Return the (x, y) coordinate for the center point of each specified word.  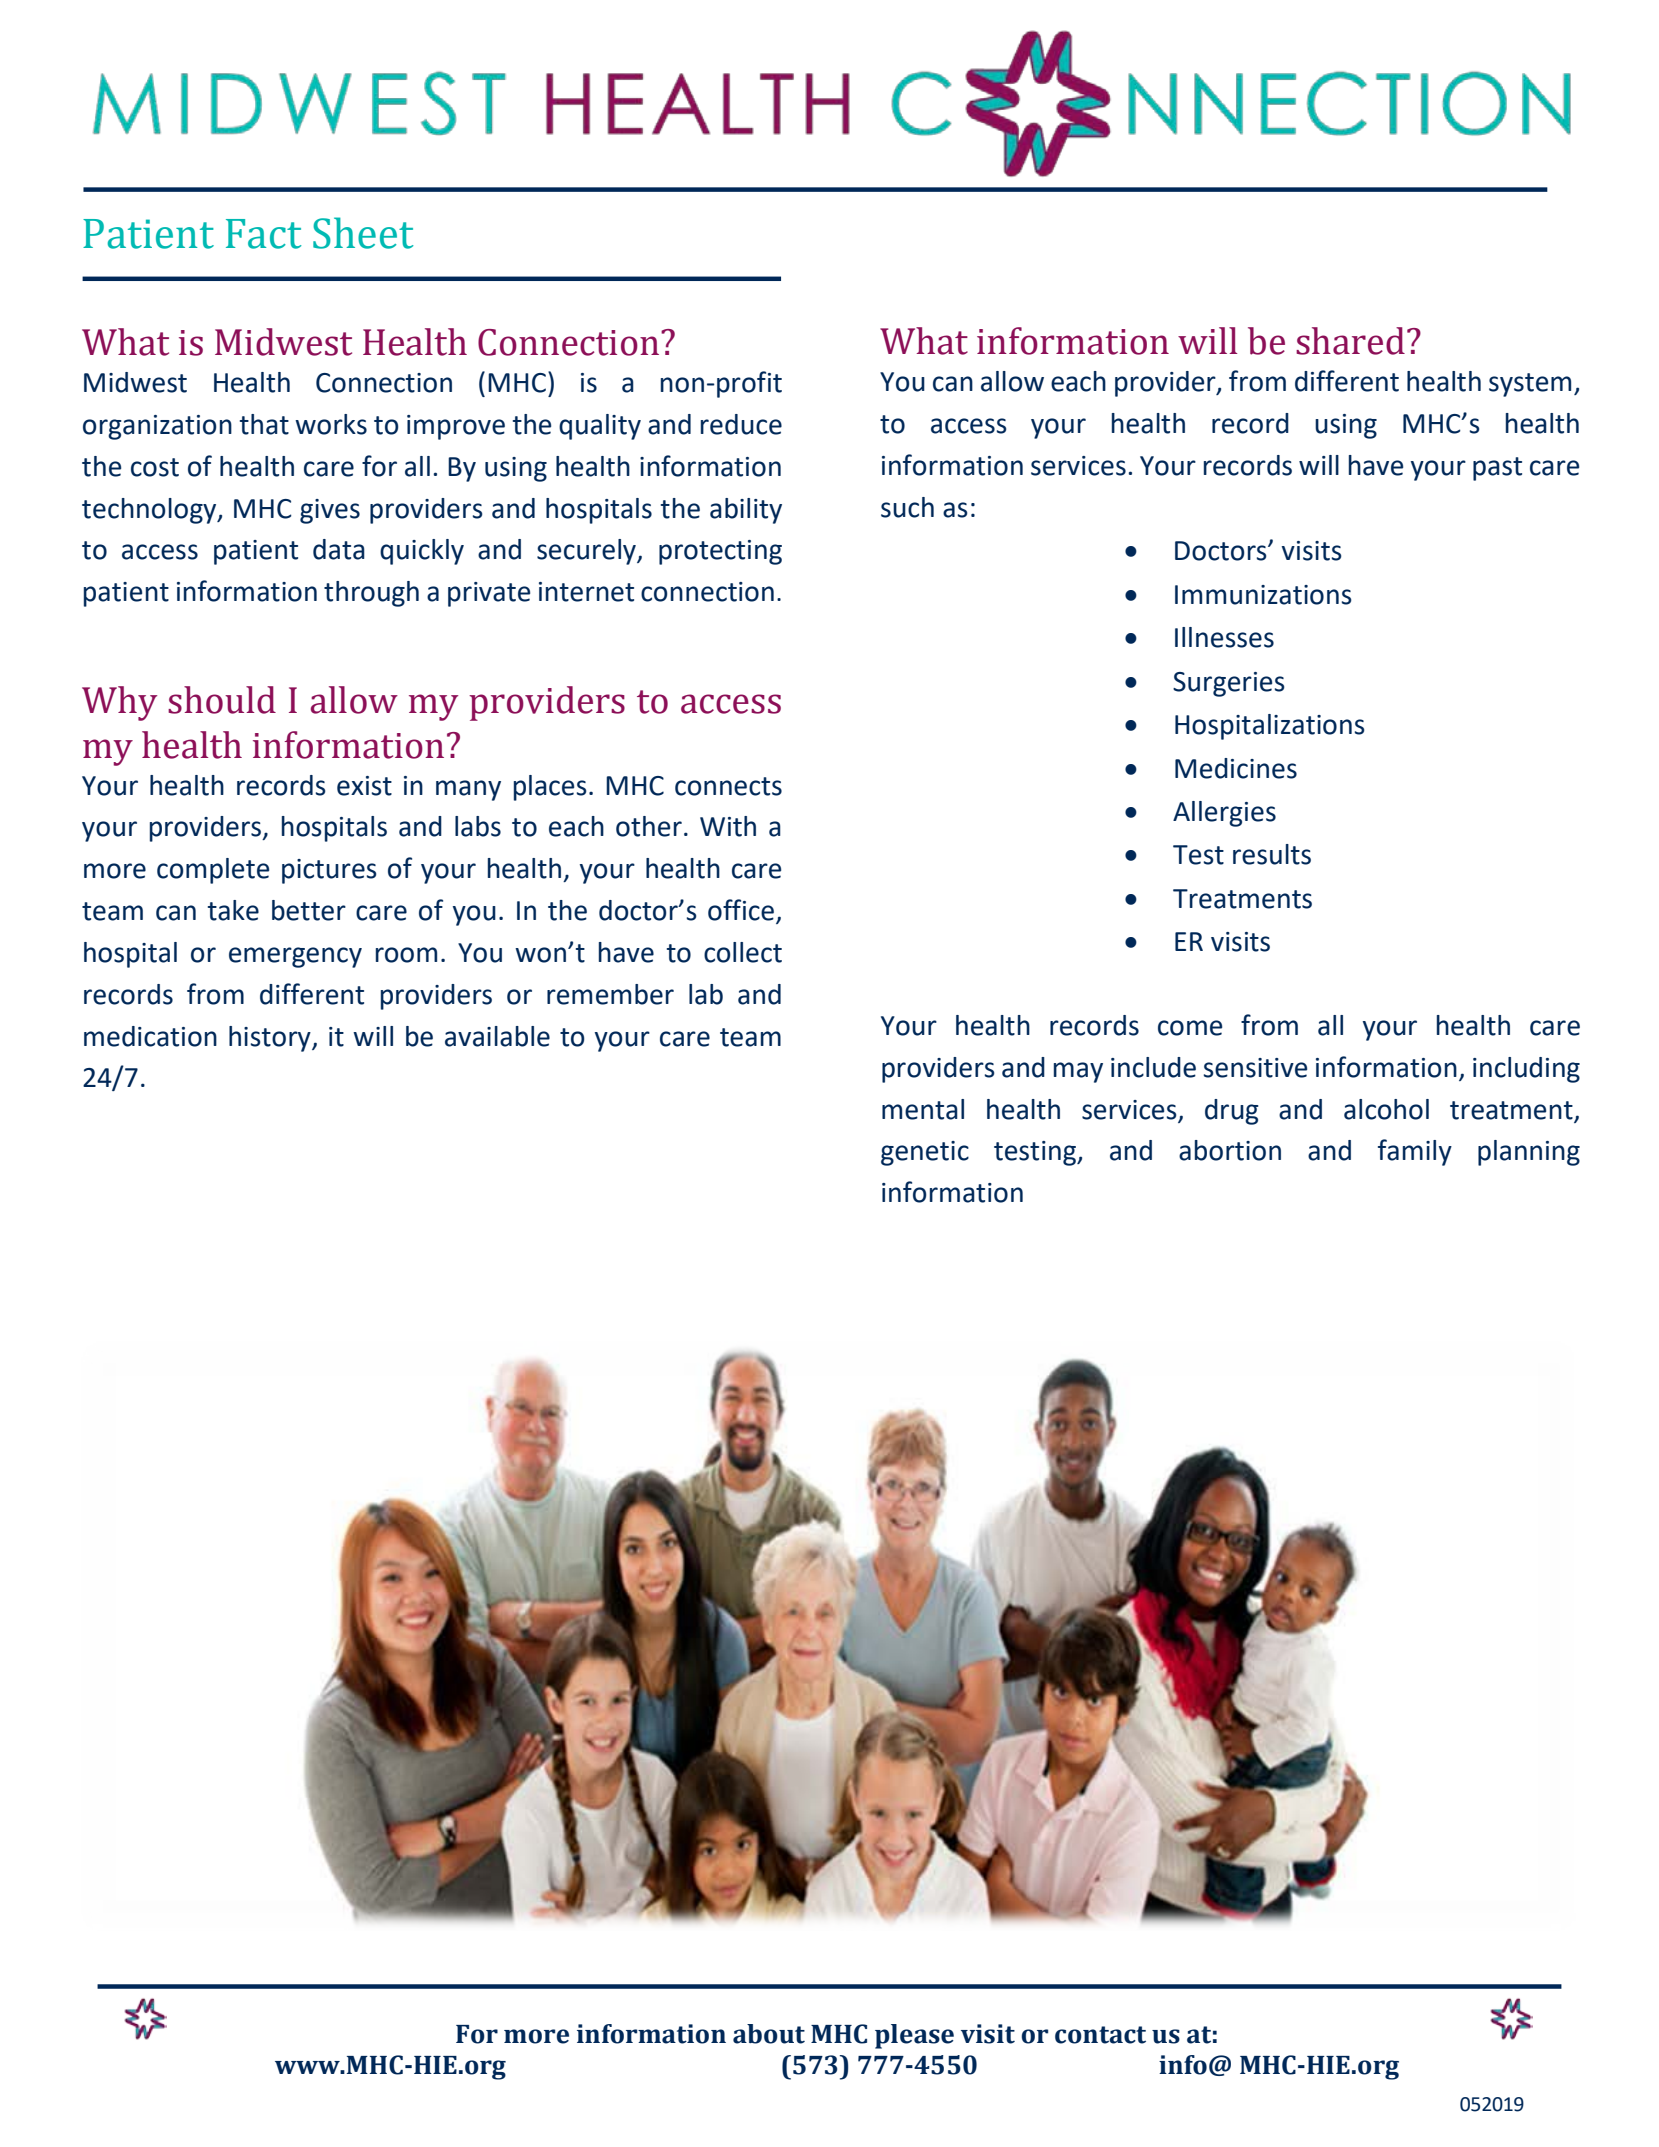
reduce (741, 424)
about (769, 2034)
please (914, 2036)
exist (364, 786)
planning (1529, 1153)
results (1272, 854)
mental (923, 1109)
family (1415, 1152)
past (1497, 469)
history (271, 1039)
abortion (1230, 1150)
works (331, 424)
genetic (925, 1153)
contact (1100, 2035)
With (728, 826)
